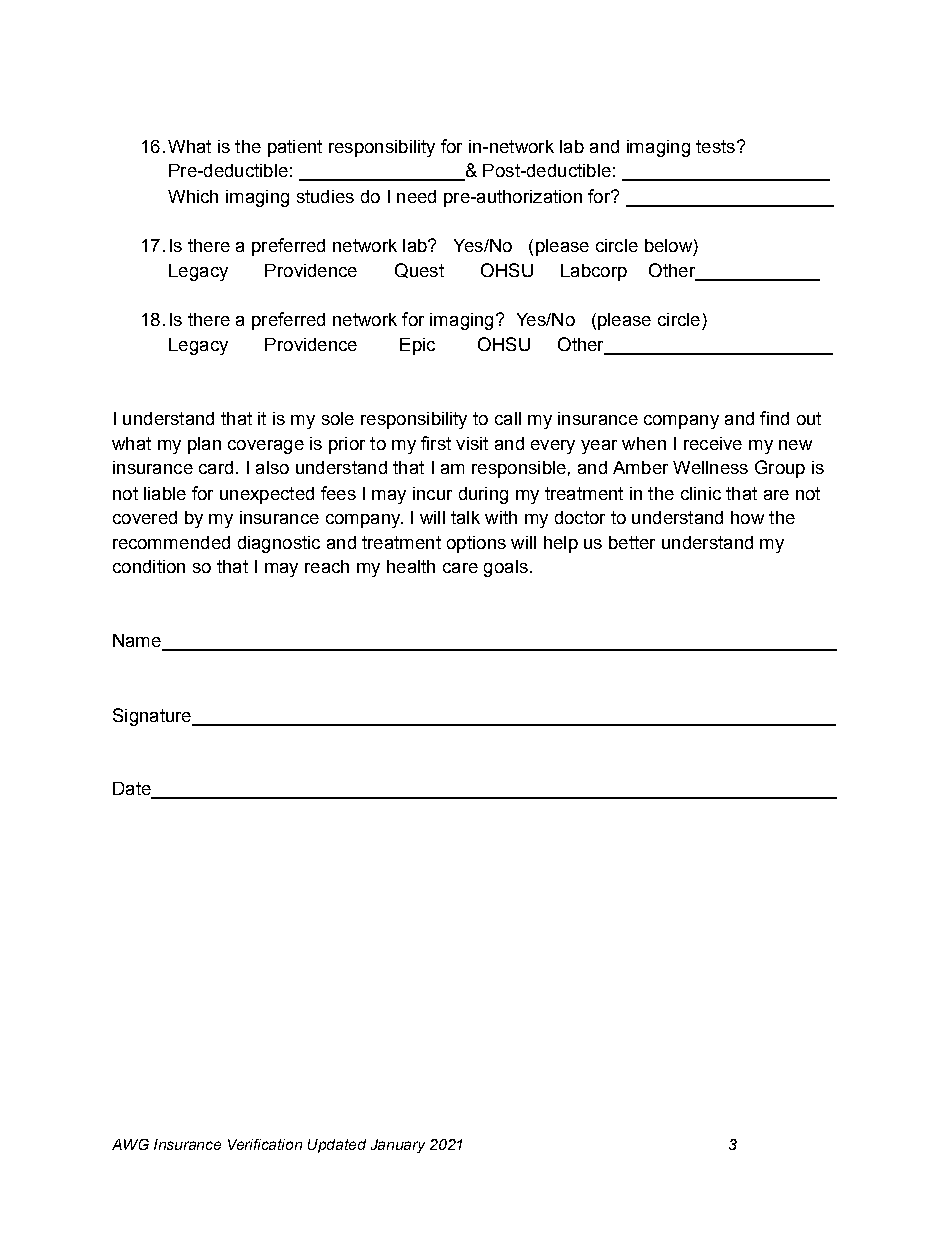 Image resolution: width=952 pixels, height=1233 pixels. Describe the element at coordinates (632, 542) in the page. I see `better` at that location.
